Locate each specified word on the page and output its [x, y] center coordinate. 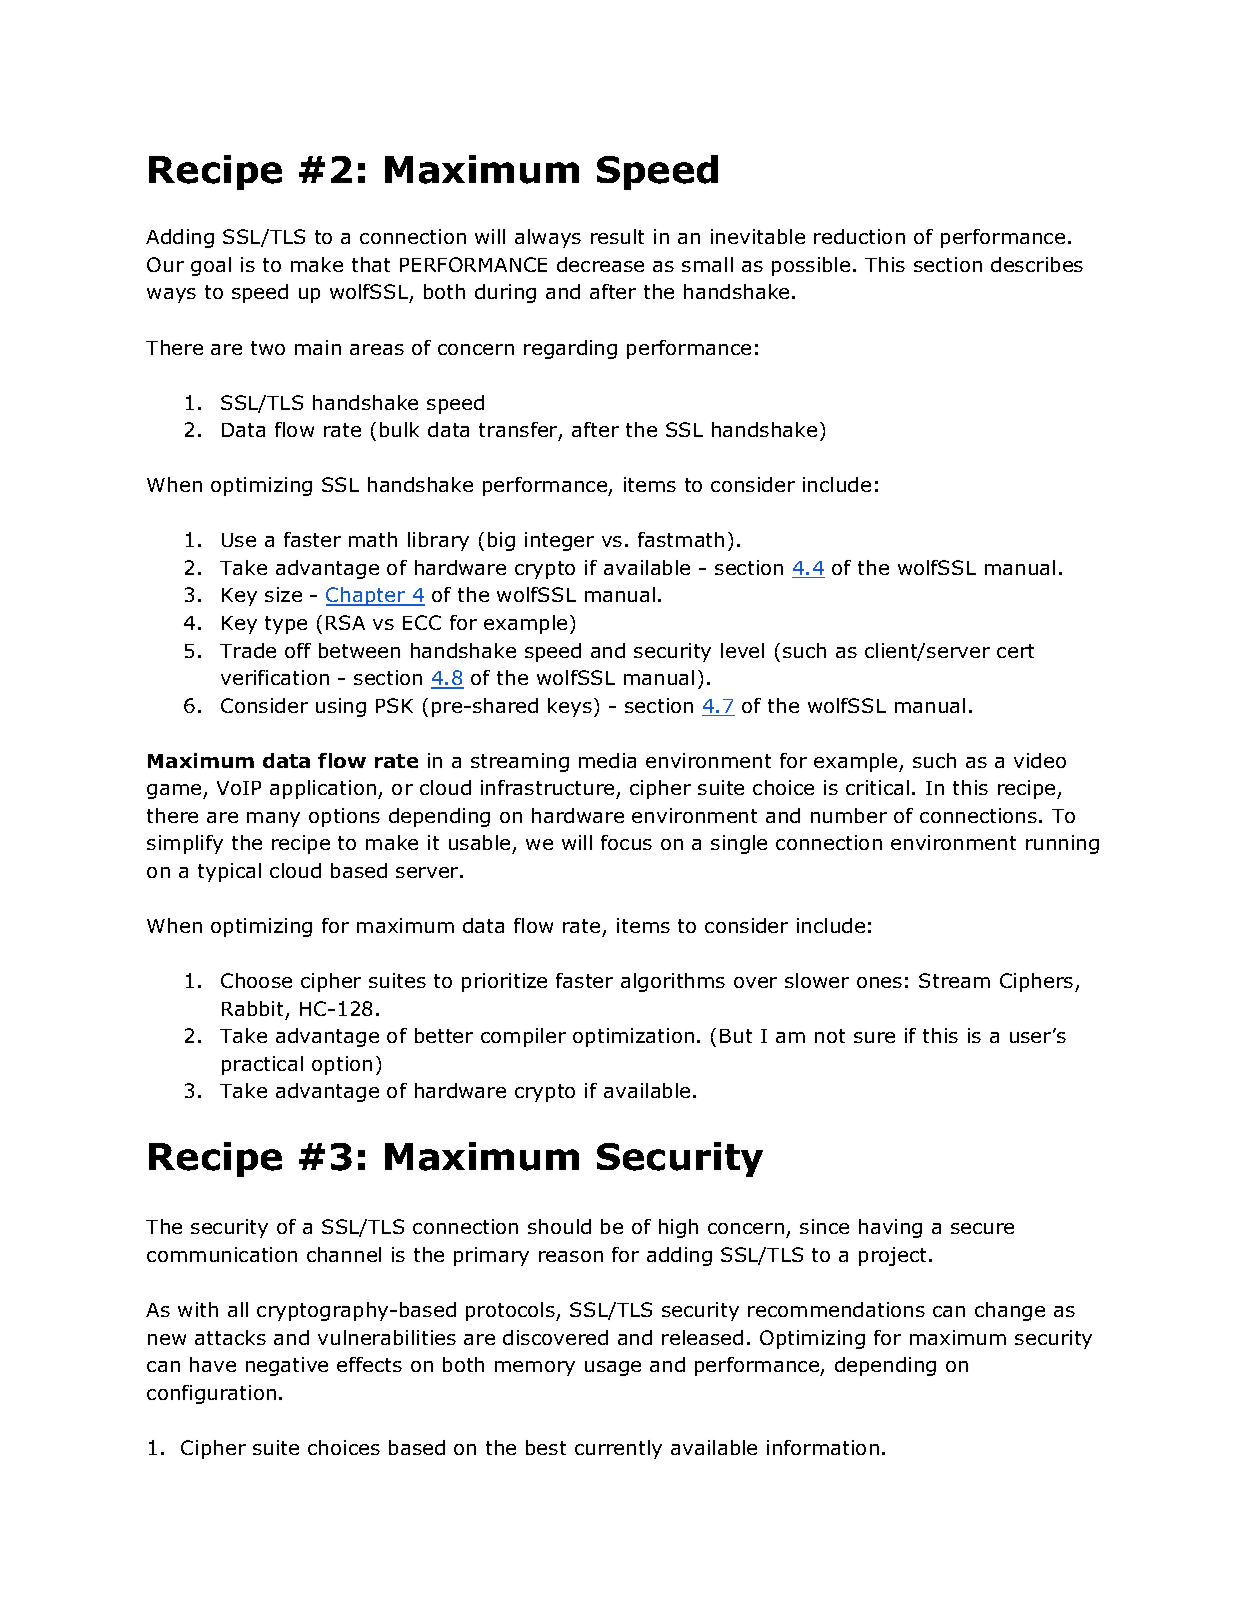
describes [1037, 264]
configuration [211, 1394]
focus [626, 842]
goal [211, 266]
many [273, 819]
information [823, 1447]
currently [618, 1449]
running [1062, 844]
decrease [600, 264]
